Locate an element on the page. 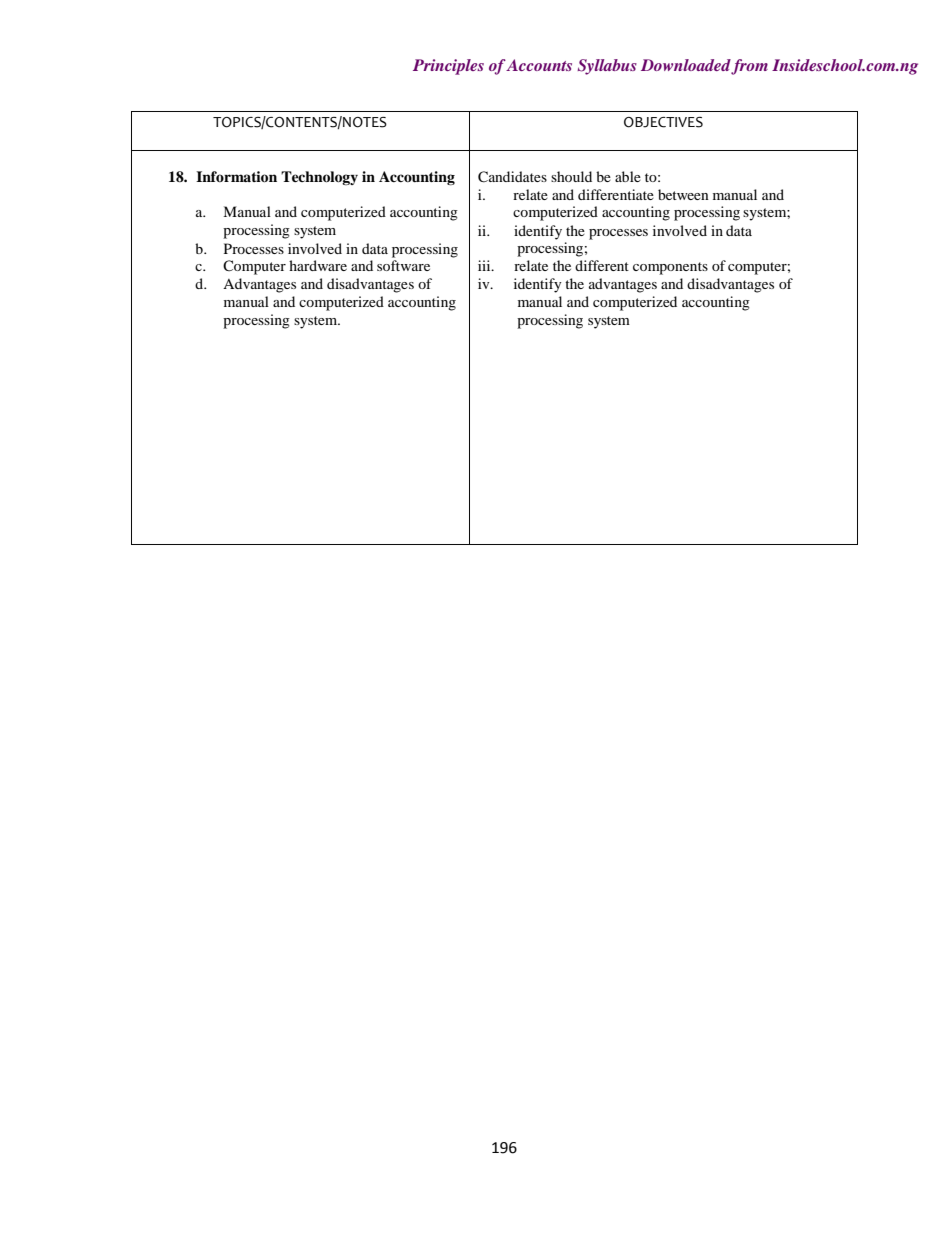 The width and height of the page is (952, 1233). between is located at coordinates (683, 194).
